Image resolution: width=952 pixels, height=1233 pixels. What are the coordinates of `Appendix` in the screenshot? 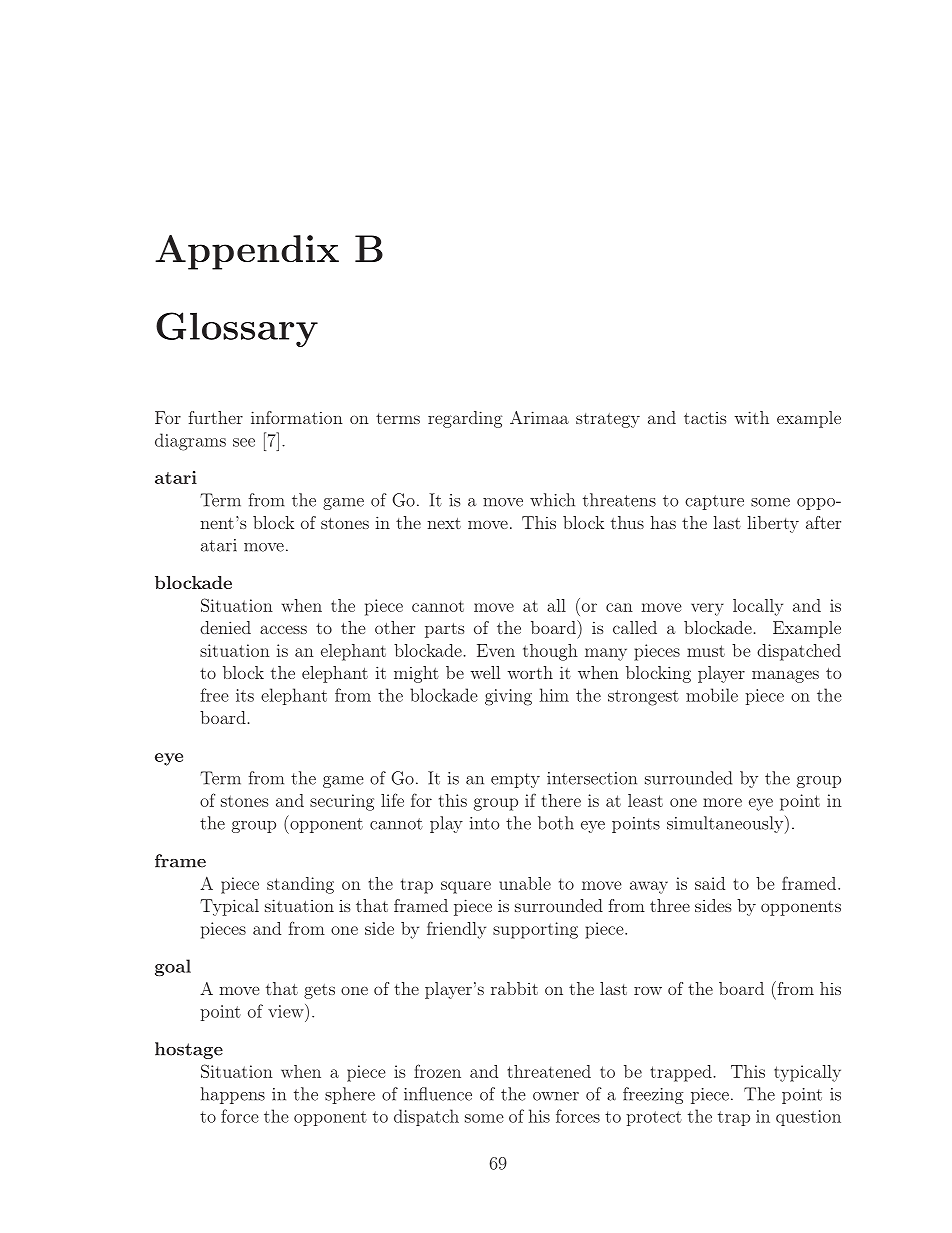 It's located at (247, 252).
